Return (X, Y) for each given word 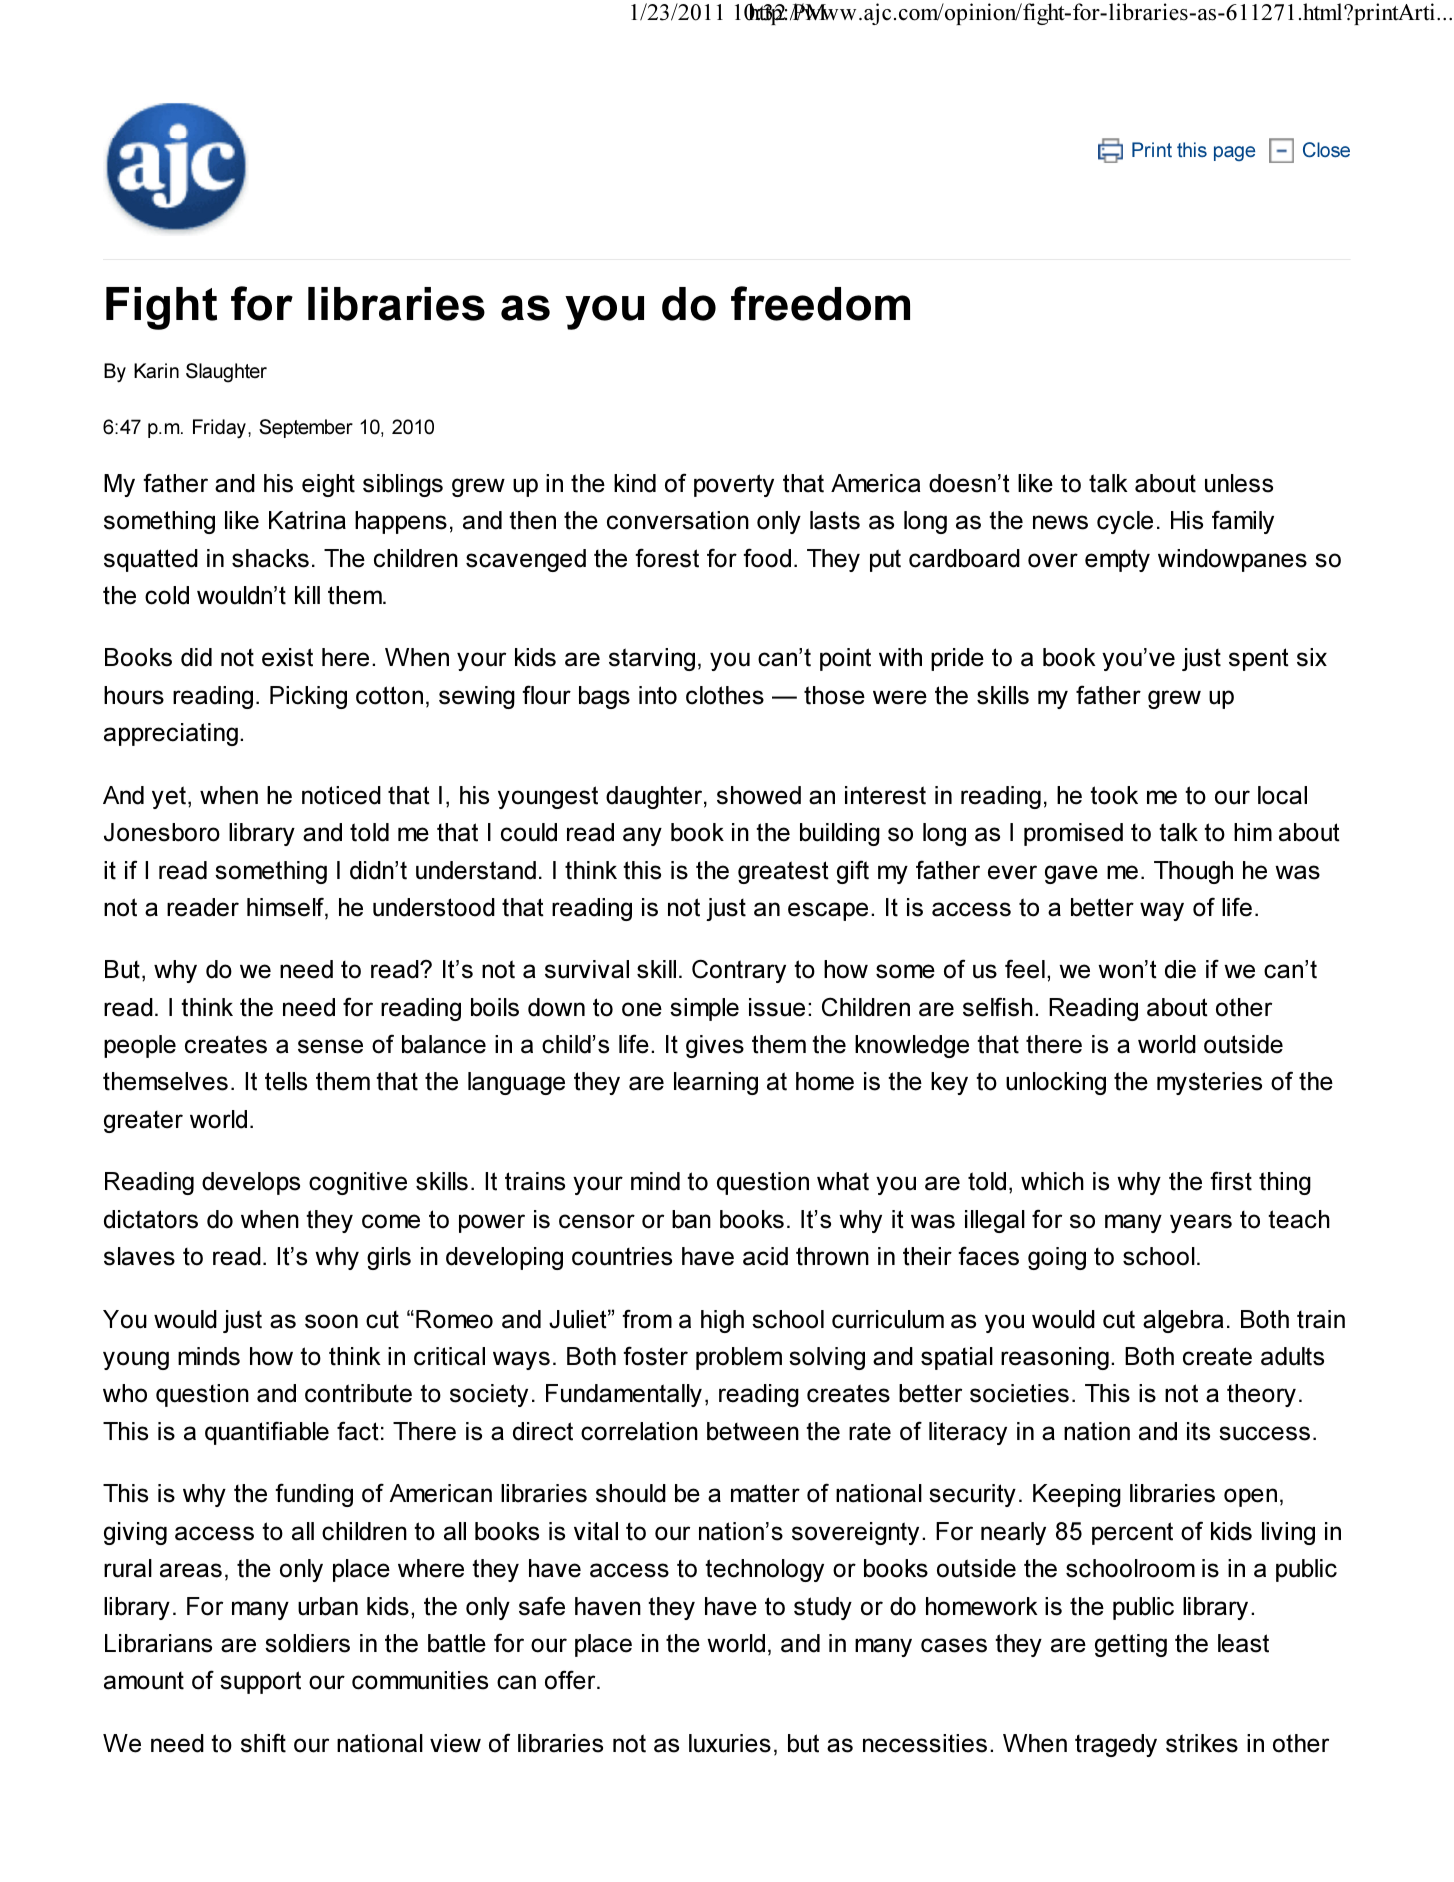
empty (1117, 561)
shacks (270, 558)
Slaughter (226, 373)
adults (1292, 1356)
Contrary (739, 971)
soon (331, 1321)
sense (330, 1046)
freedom (820, 303)
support (260, 1682)
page (1234, 153)
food (767, 558)
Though (1193, 872)
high (722, 1321)
